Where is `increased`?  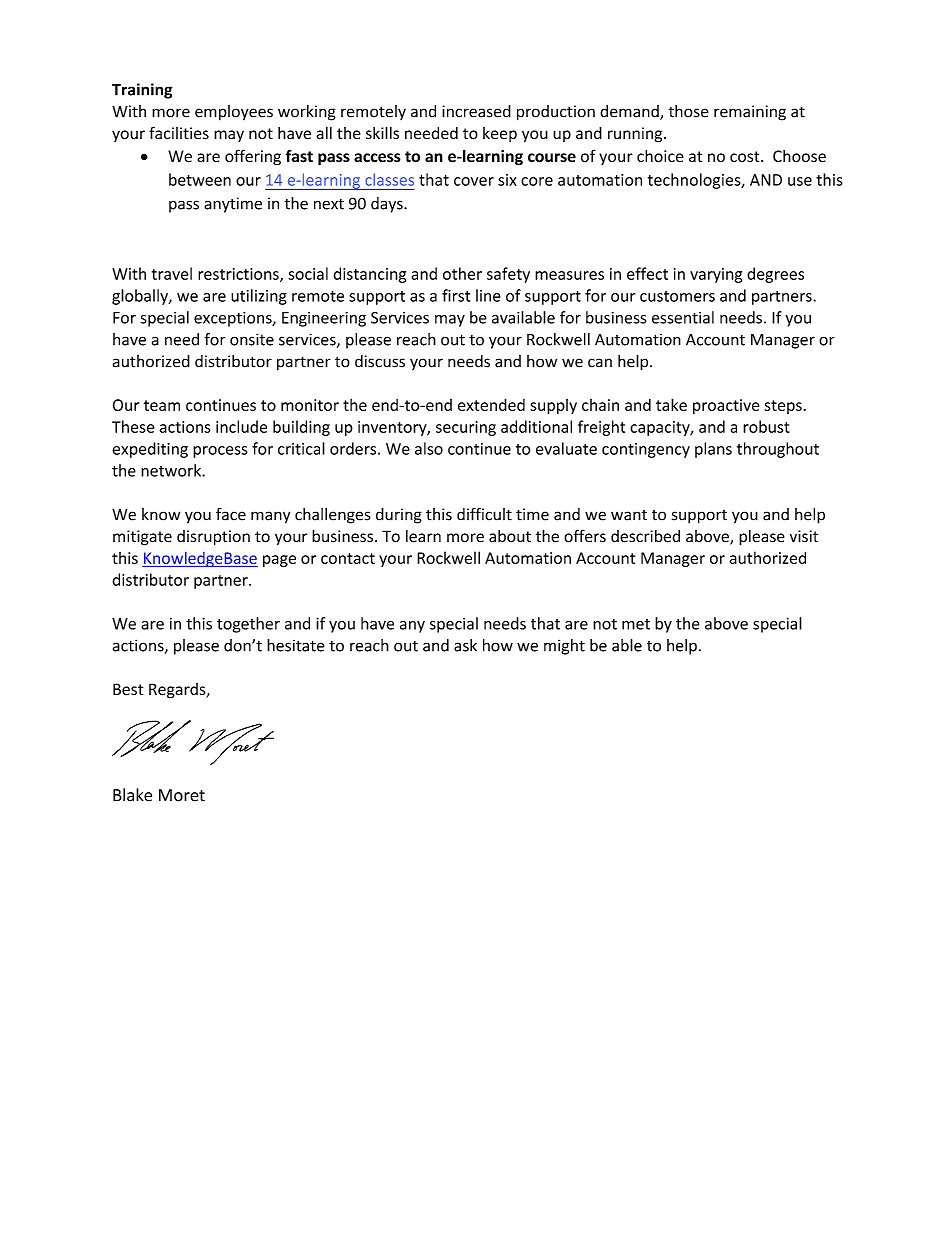
increased is located at coordinates (476, 111).
